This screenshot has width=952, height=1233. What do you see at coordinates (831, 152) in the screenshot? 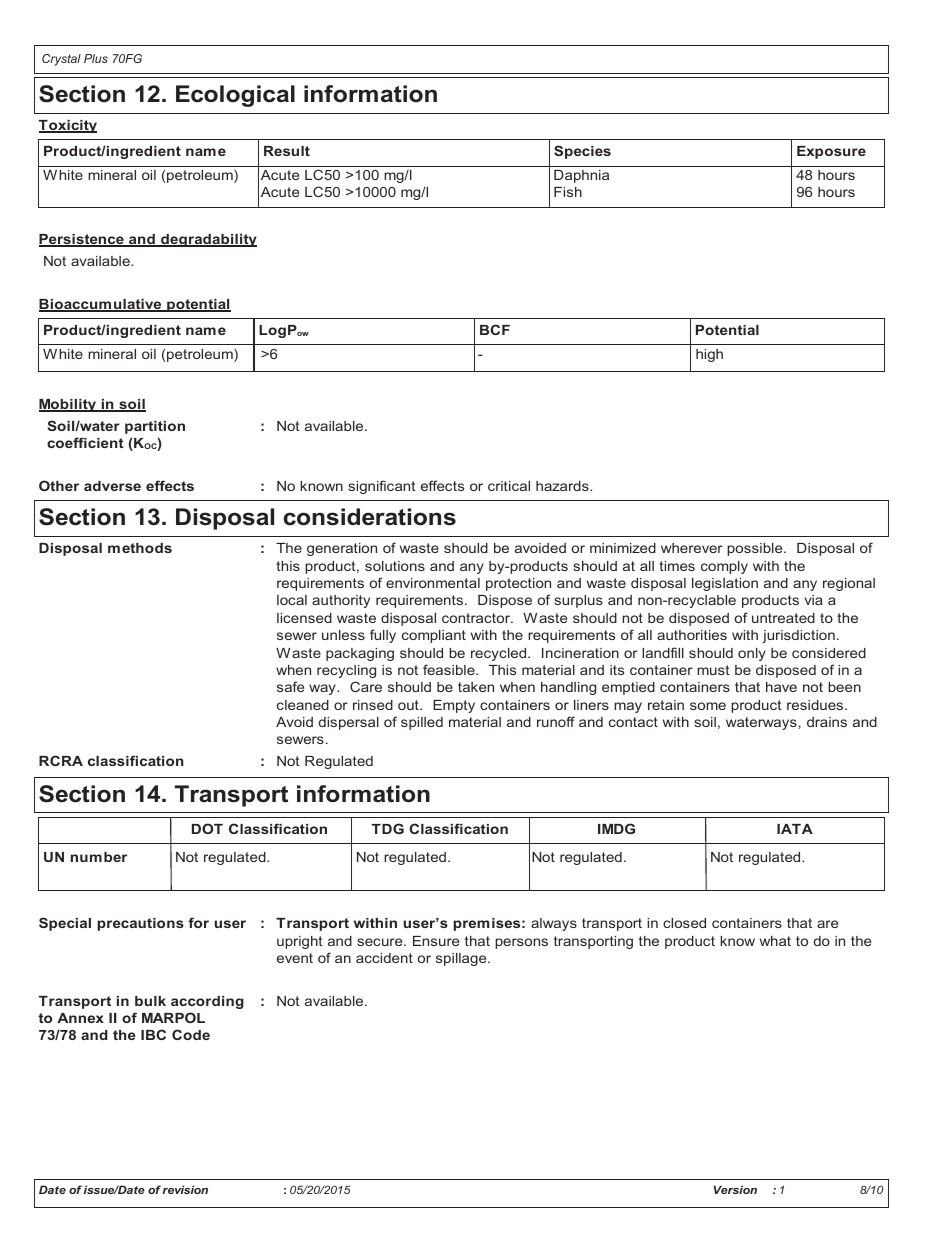
I see `Exposure` at bounding box center [831, 152].
